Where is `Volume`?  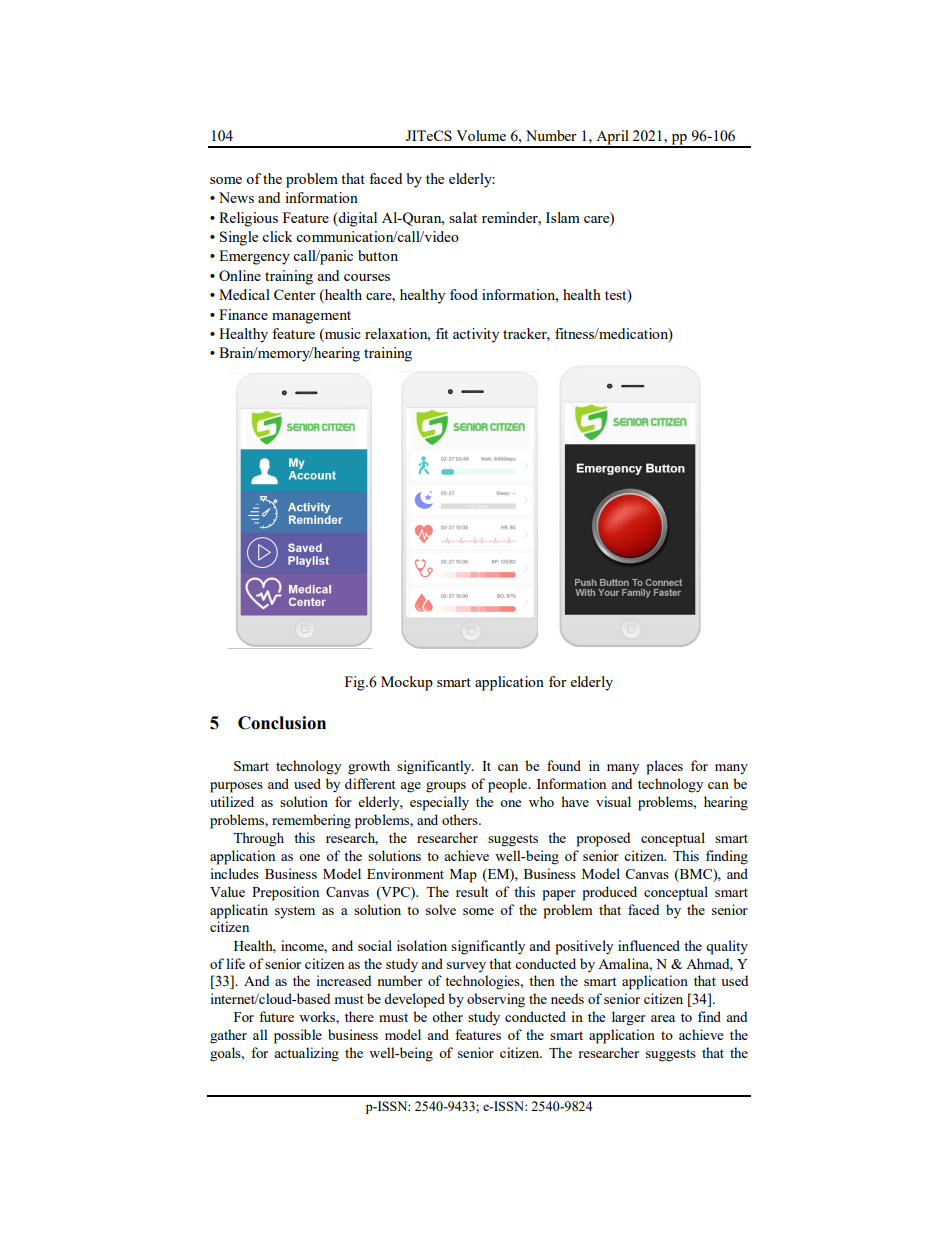 Volume is located at coordinates (481, 135).
